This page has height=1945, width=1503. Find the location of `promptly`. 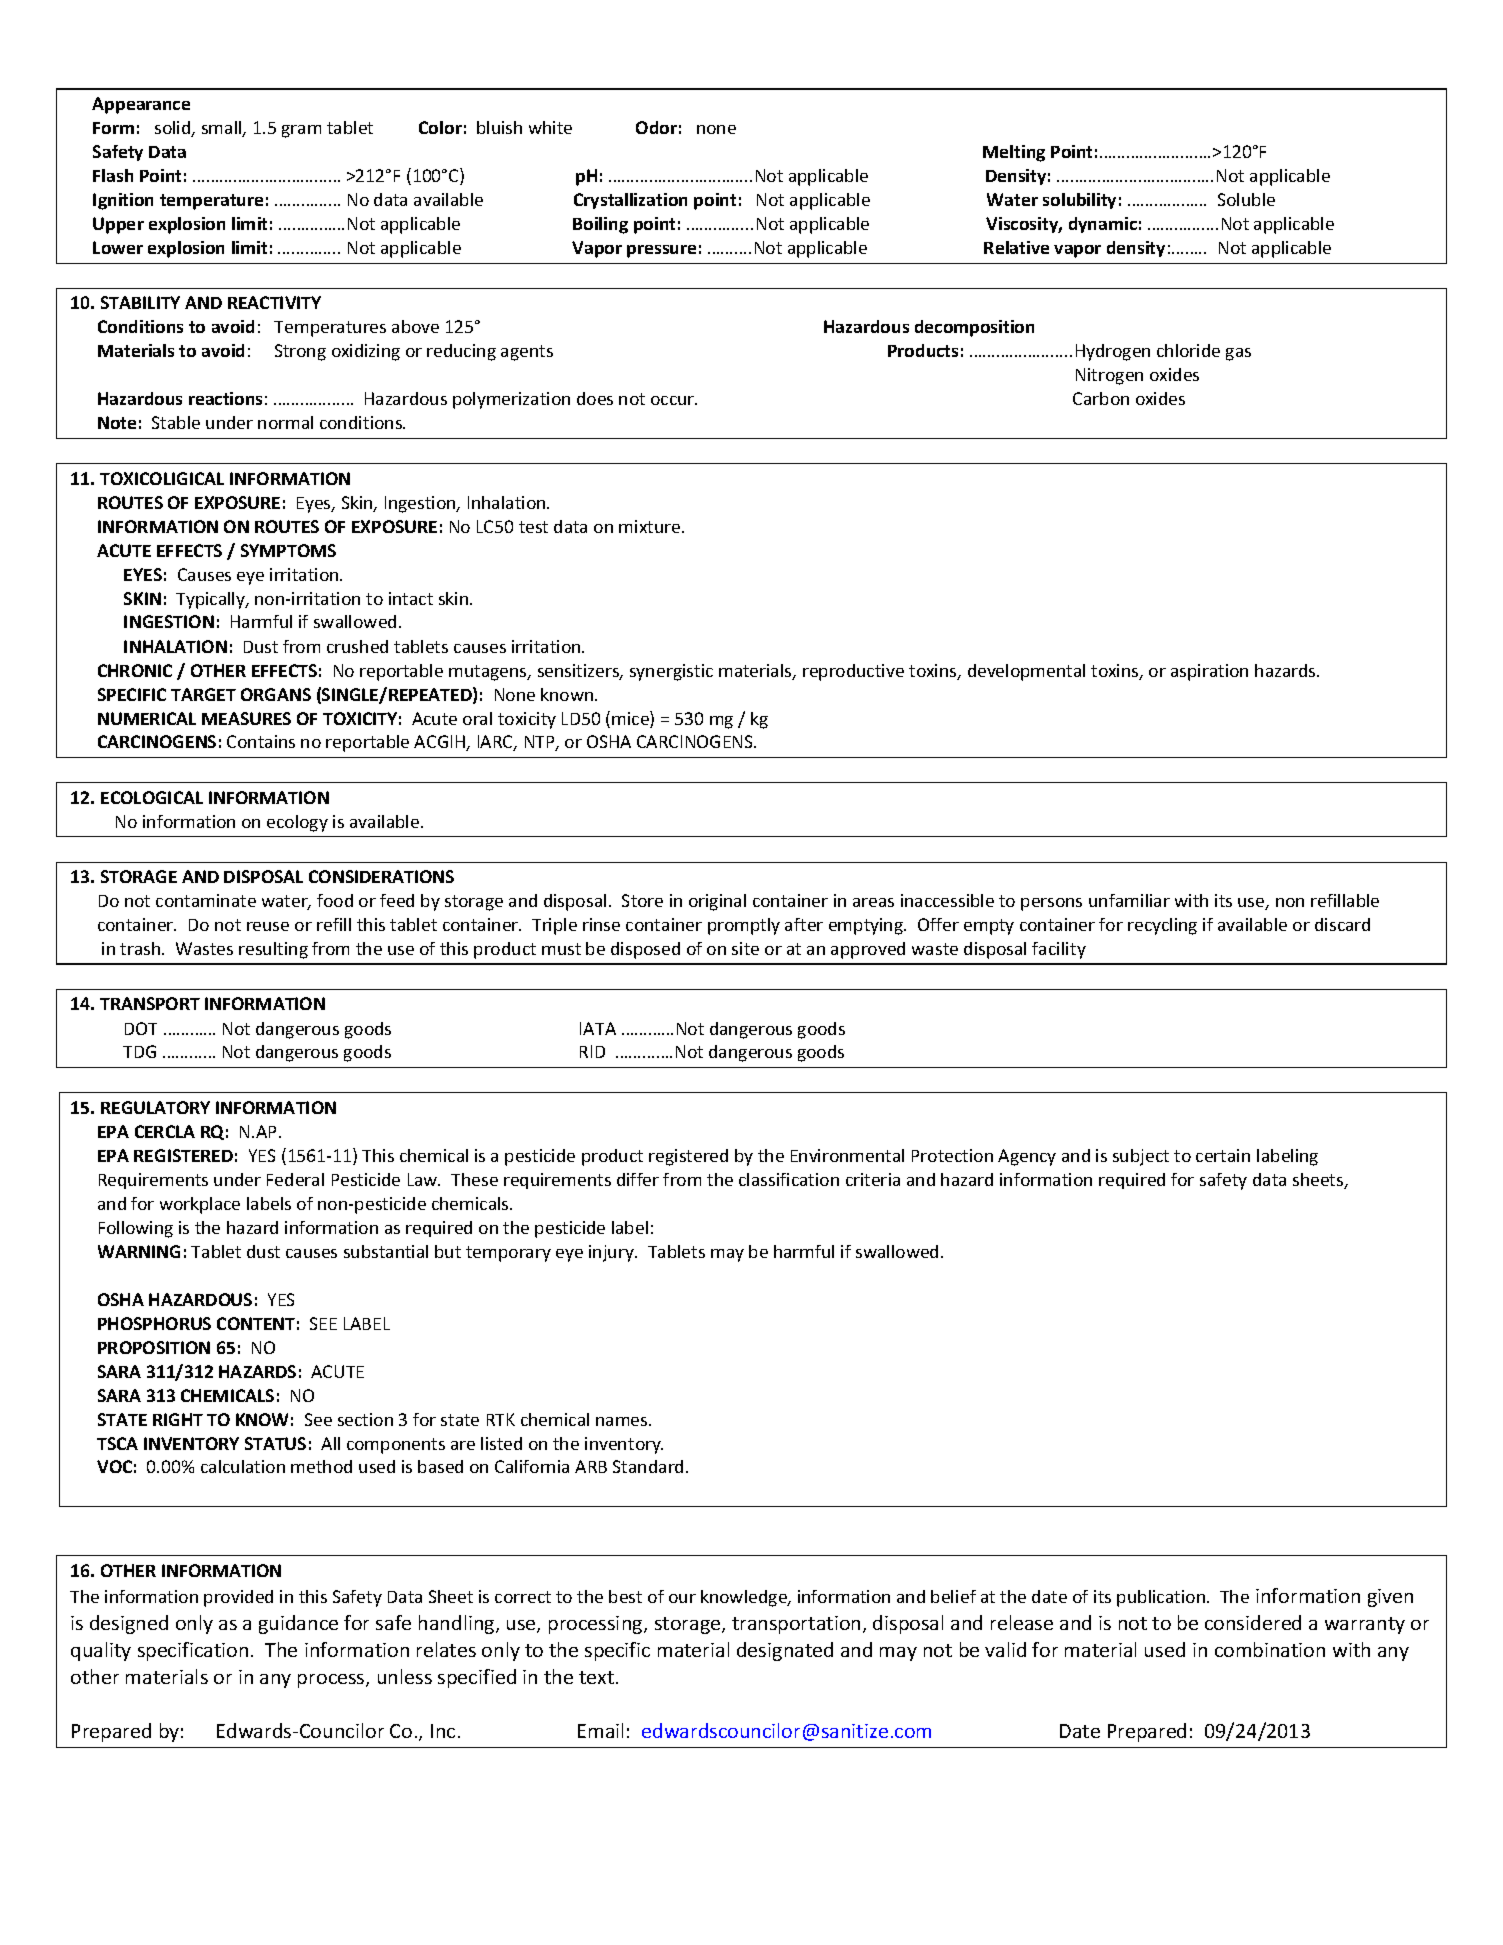

promptly is located at coordinates (744, 926).
